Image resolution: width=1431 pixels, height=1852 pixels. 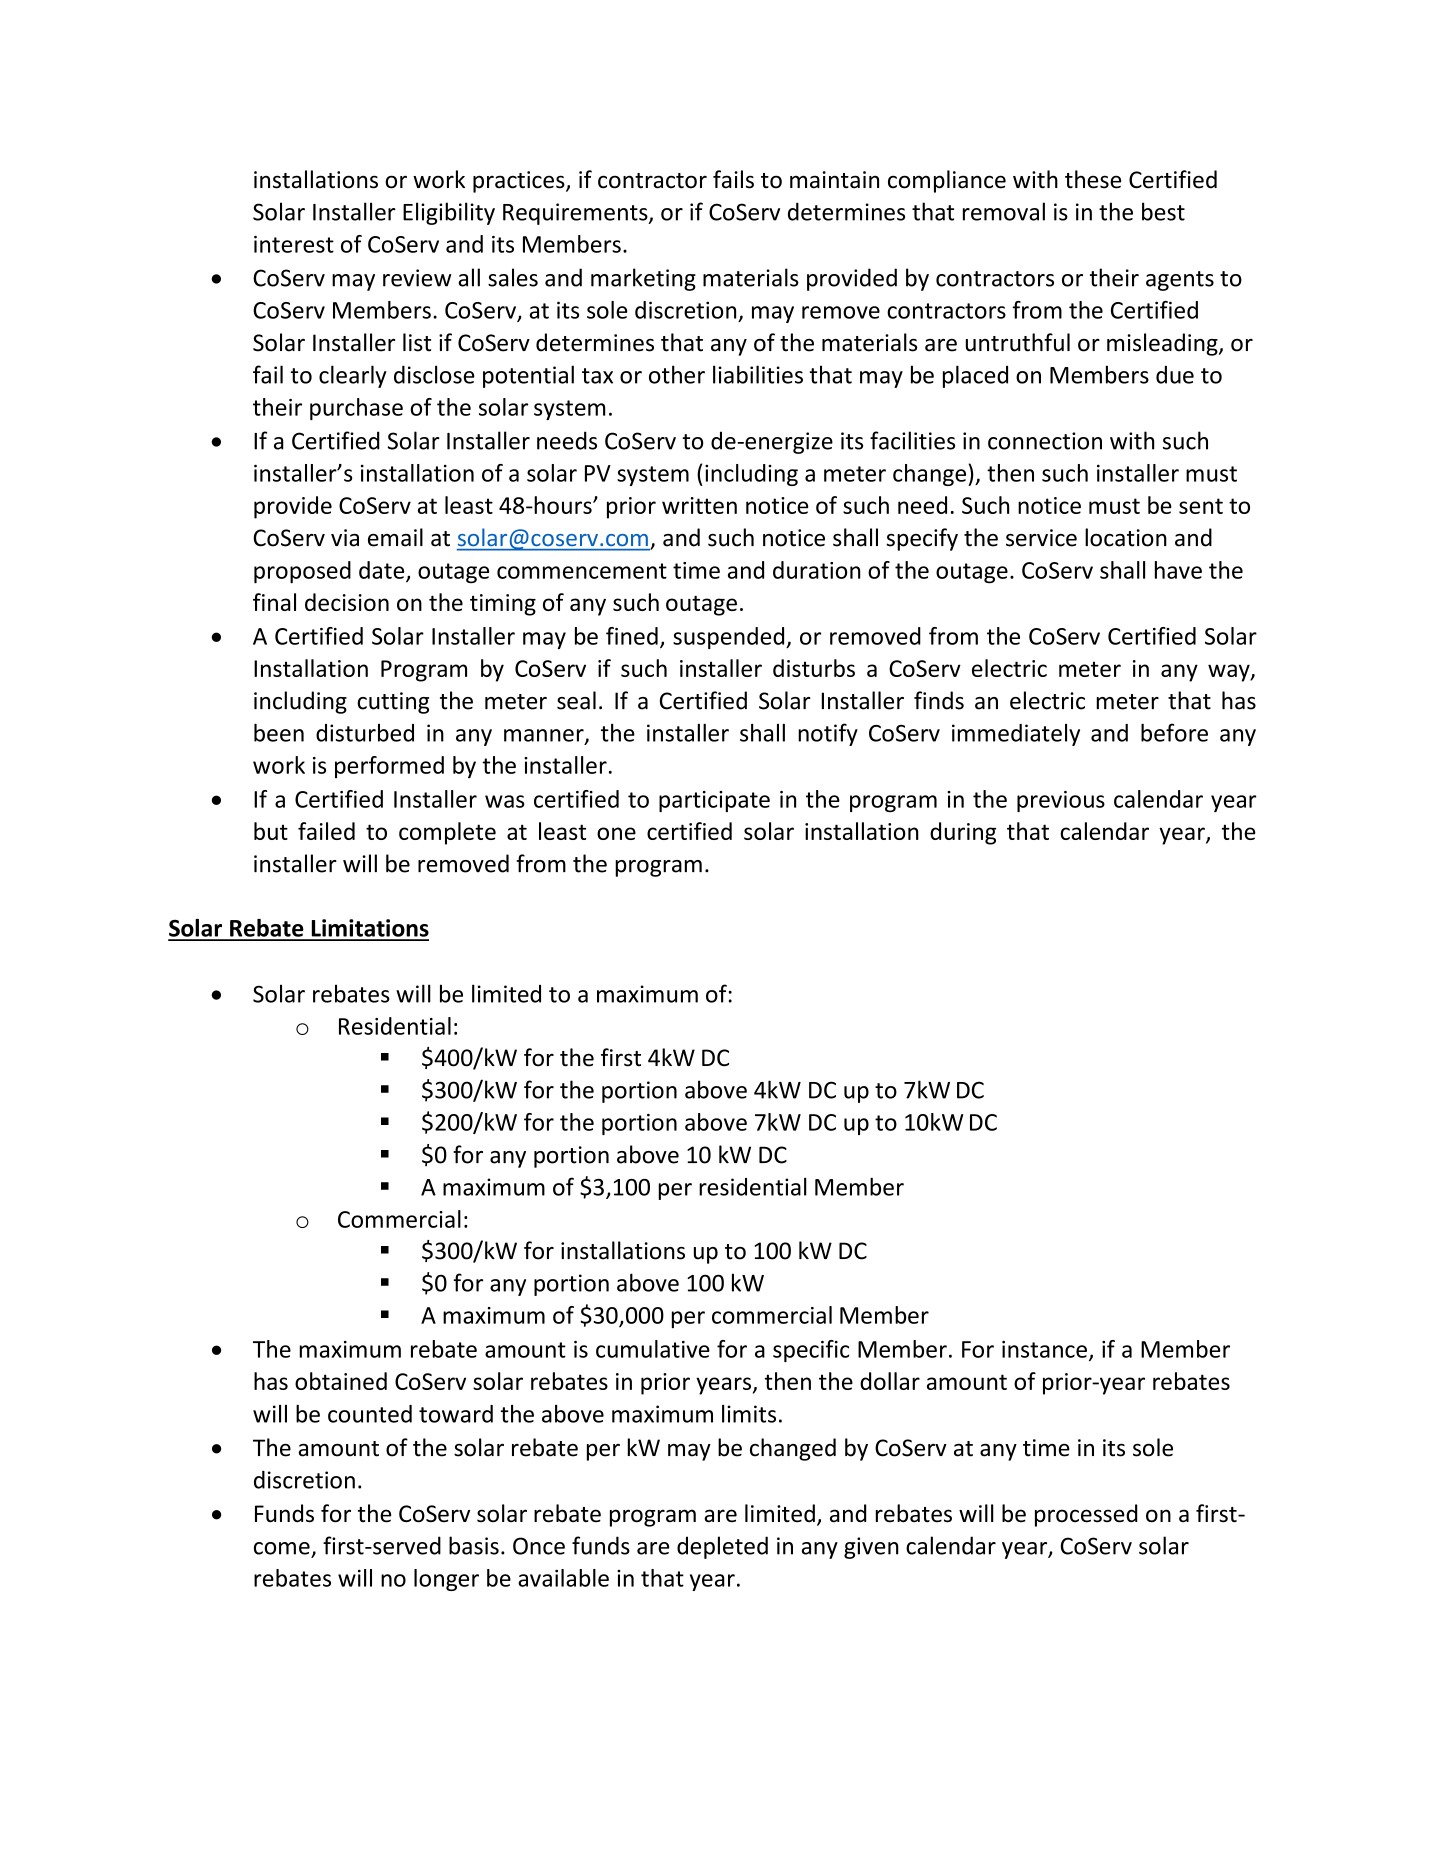 I want to click on longer, so click(x=446, y=1580).
